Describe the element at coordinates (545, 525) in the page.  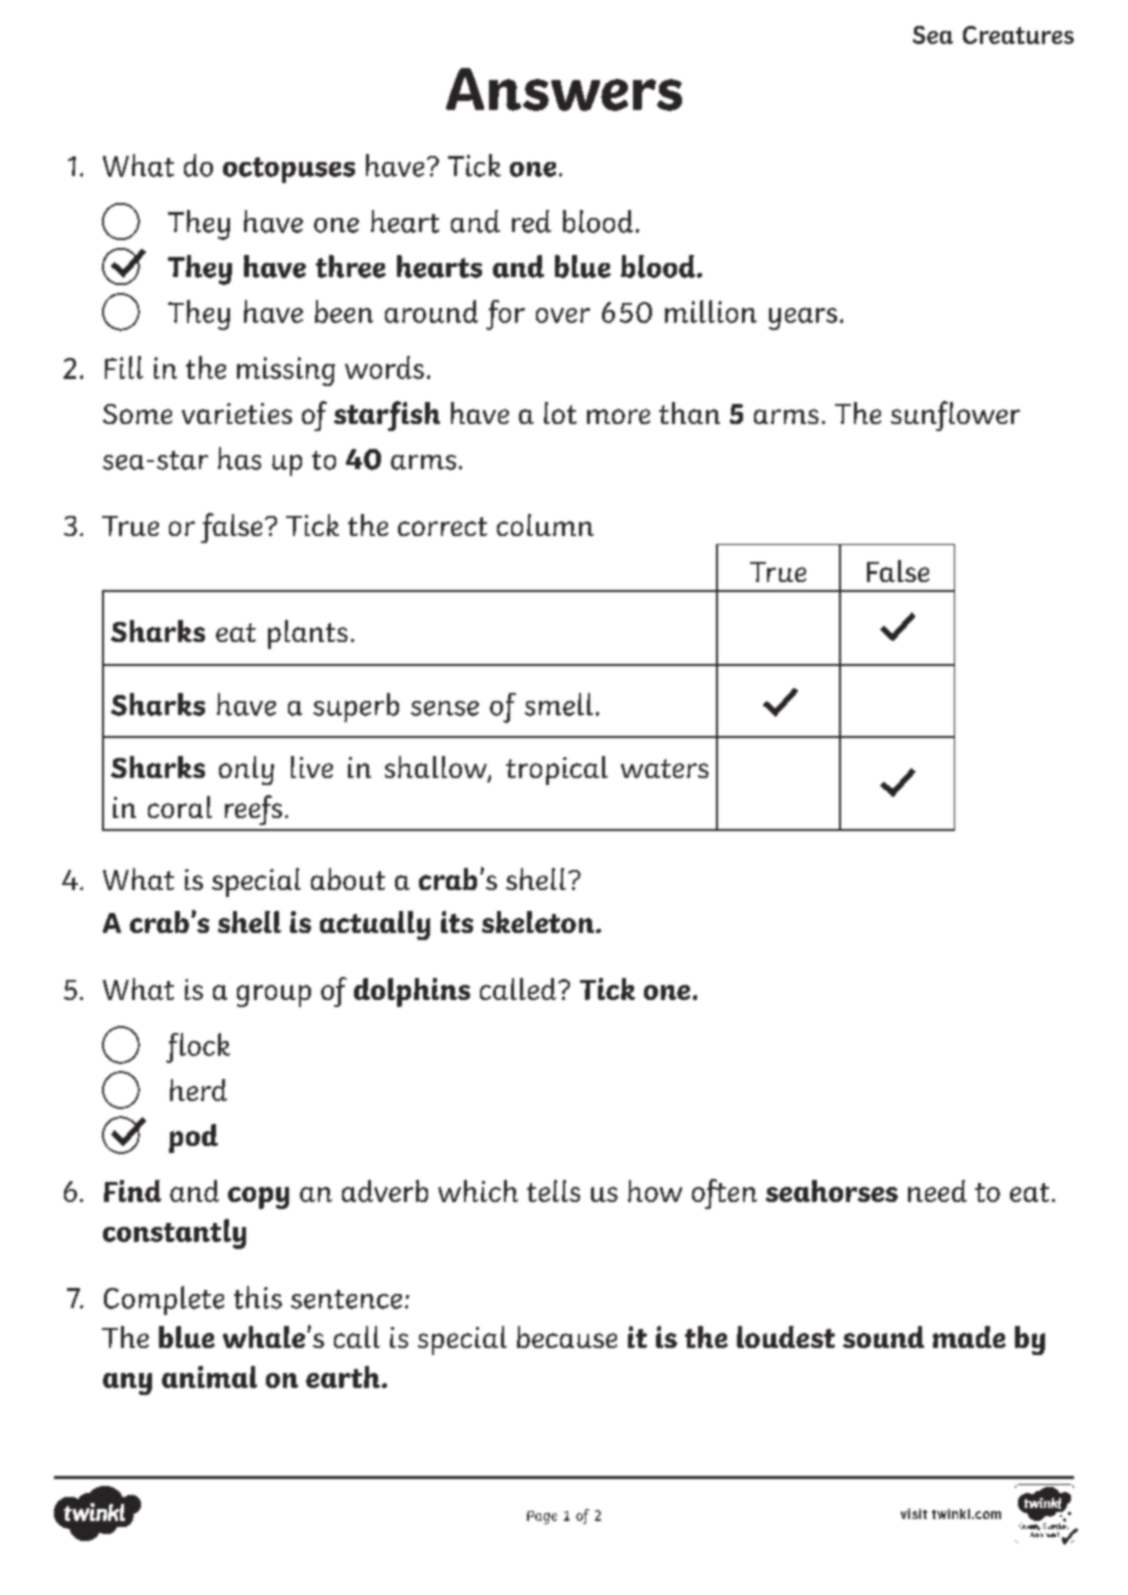
I see `column` at that location.
